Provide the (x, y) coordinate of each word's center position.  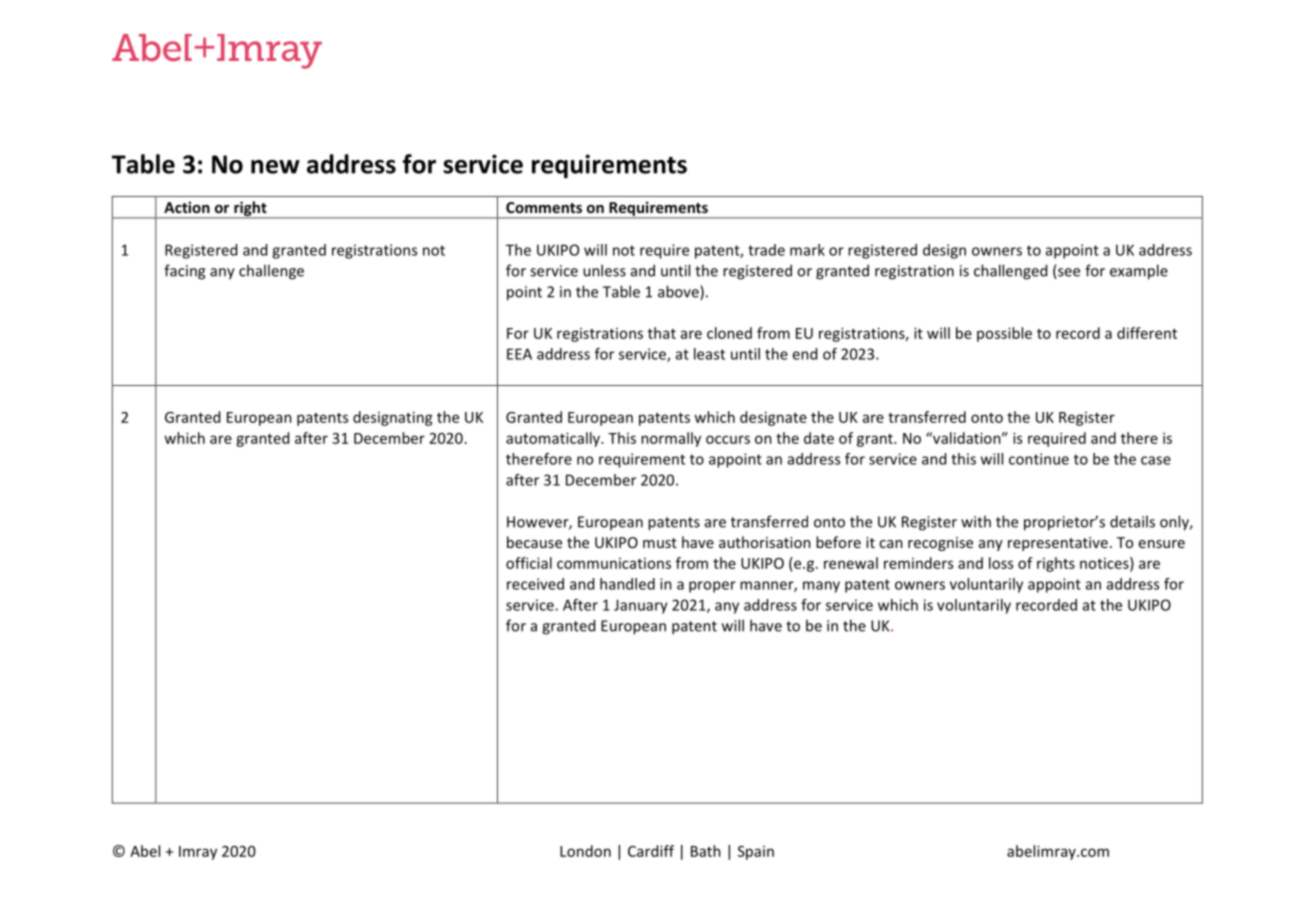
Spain (756, 853)
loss (1001, 563)
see (1068, 273)
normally (671, 439)
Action (187, 207)
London (585, 851)
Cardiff (651, 851)
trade (766, 250)
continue (1039, 459)
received (535, 584)
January (641, 606)
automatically (554, 439)
